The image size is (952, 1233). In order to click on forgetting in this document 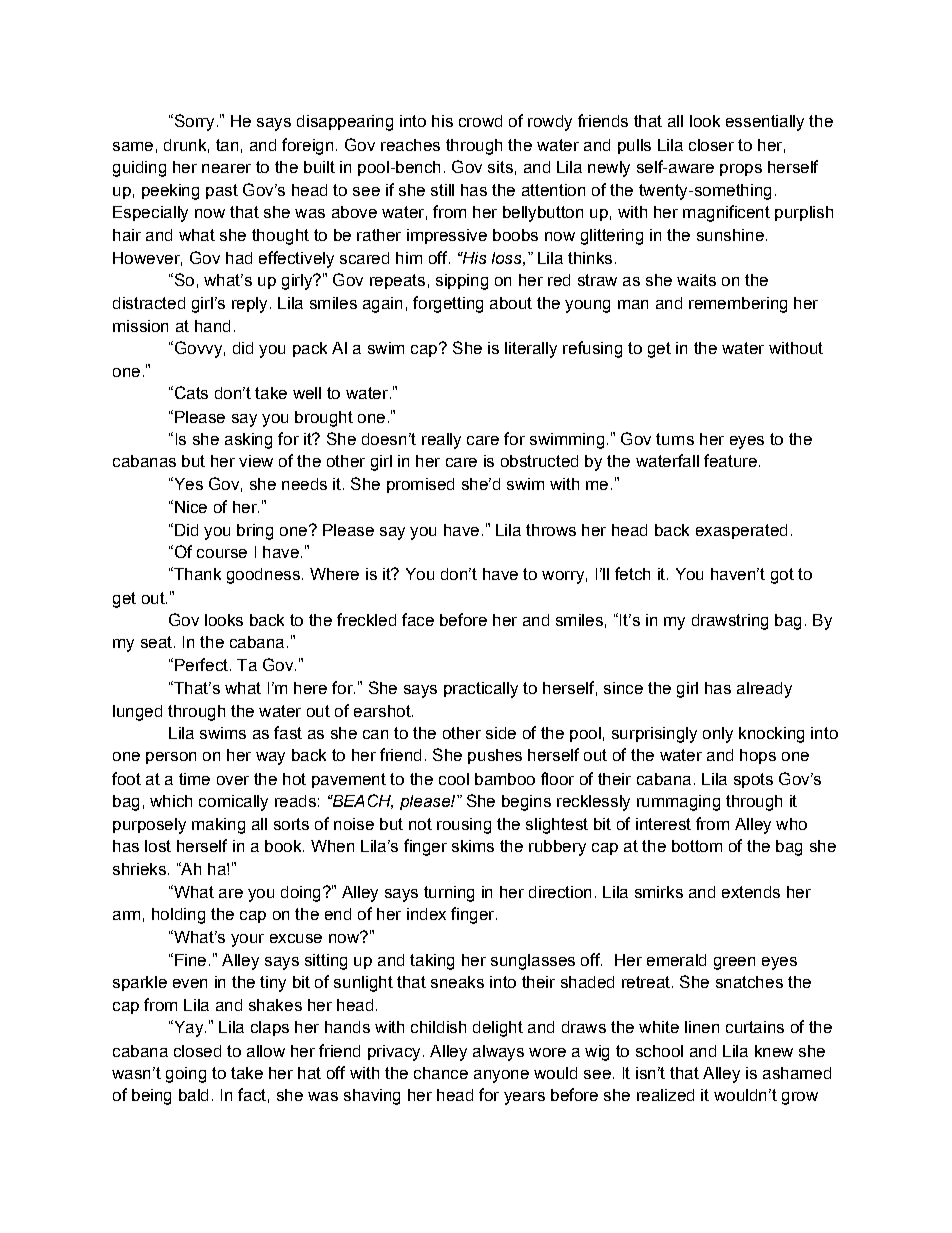, I will do `click(448, 304)`.
